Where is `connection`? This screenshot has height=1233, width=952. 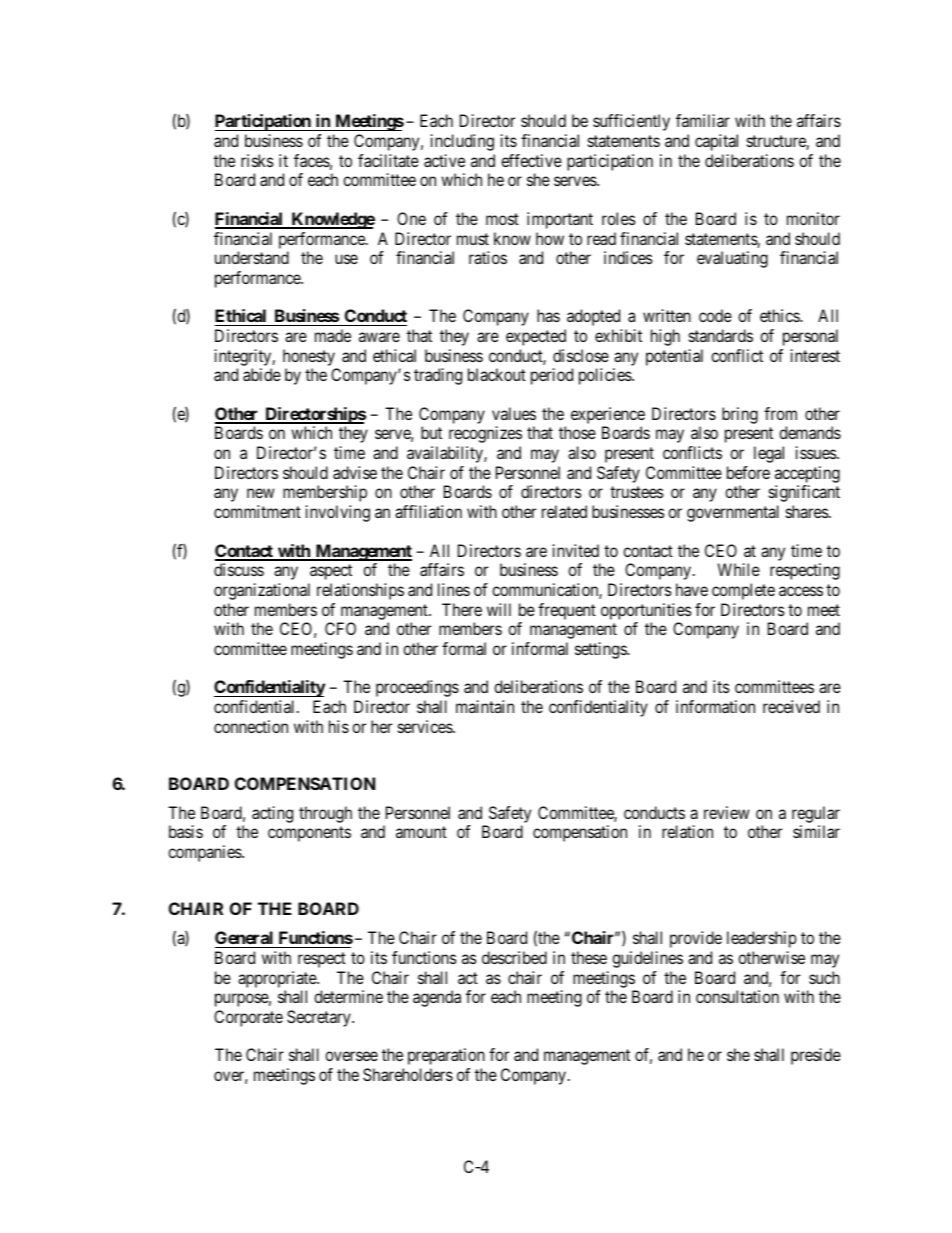
connection is located at coordinates (251, 726).
